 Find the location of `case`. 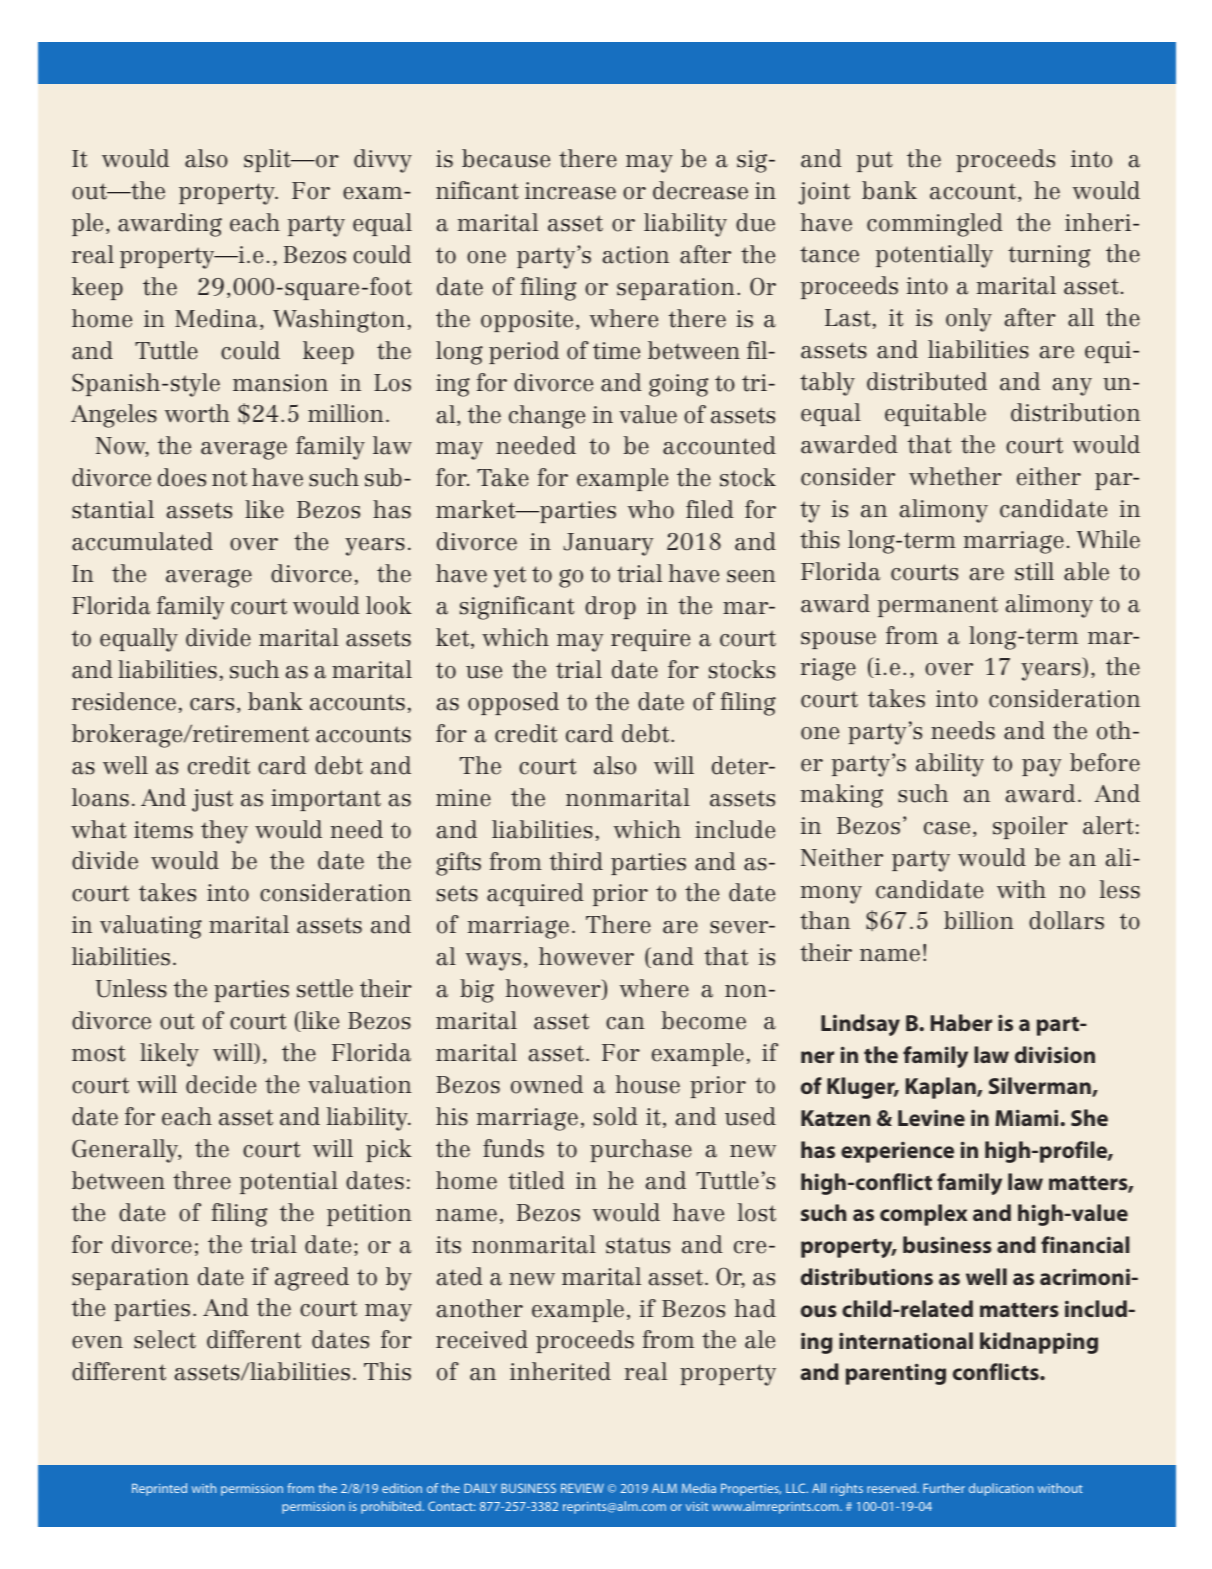

case is located at coordinates (947, 828).
